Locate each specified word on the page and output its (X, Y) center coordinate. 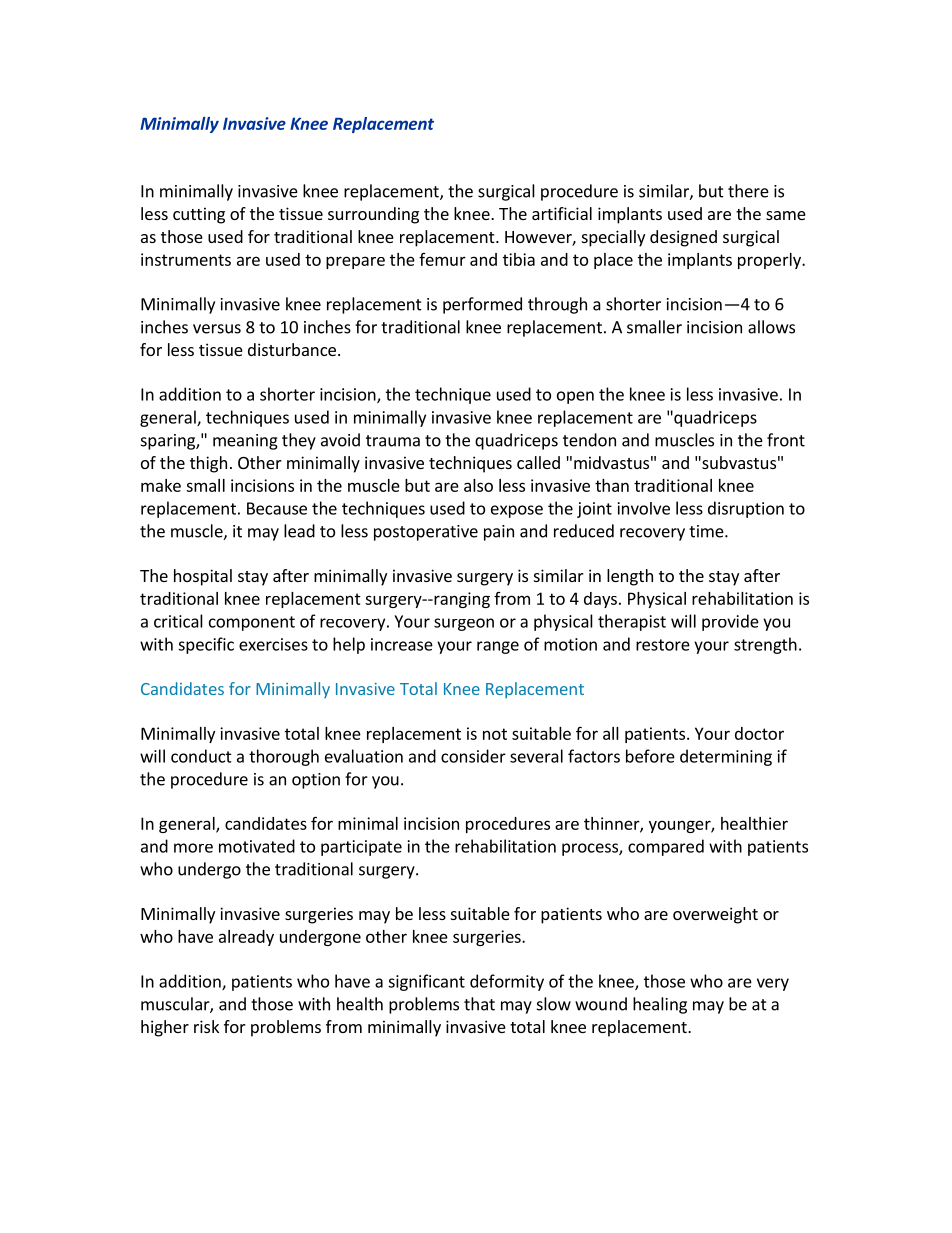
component (252, 623)
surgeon (464, 624)
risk (206, 1026)
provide (730, 622)
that (479, 1004)
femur (442, 259)
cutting (199, 215)
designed (683, 238)
